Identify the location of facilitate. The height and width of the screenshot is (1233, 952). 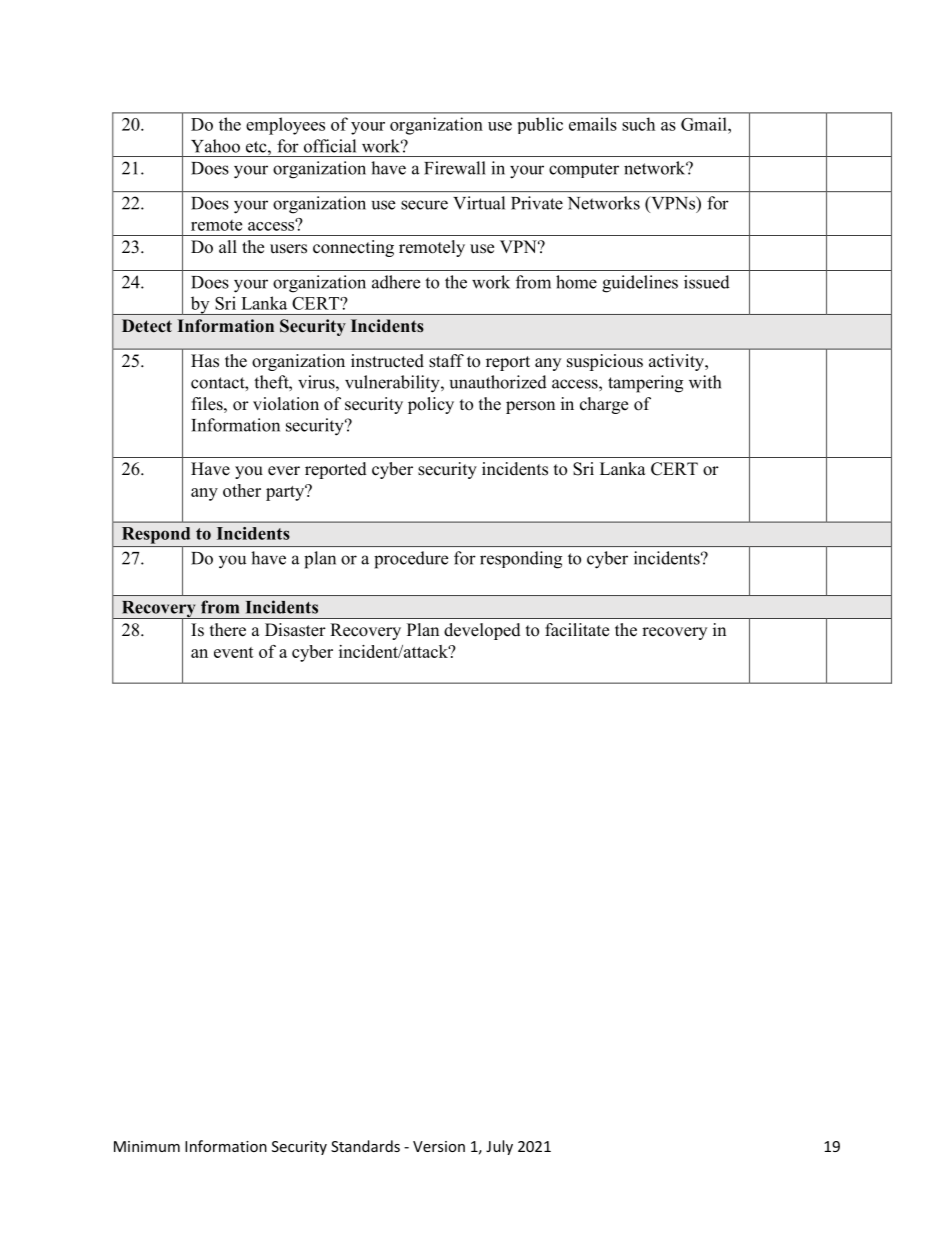
(577, 630).
